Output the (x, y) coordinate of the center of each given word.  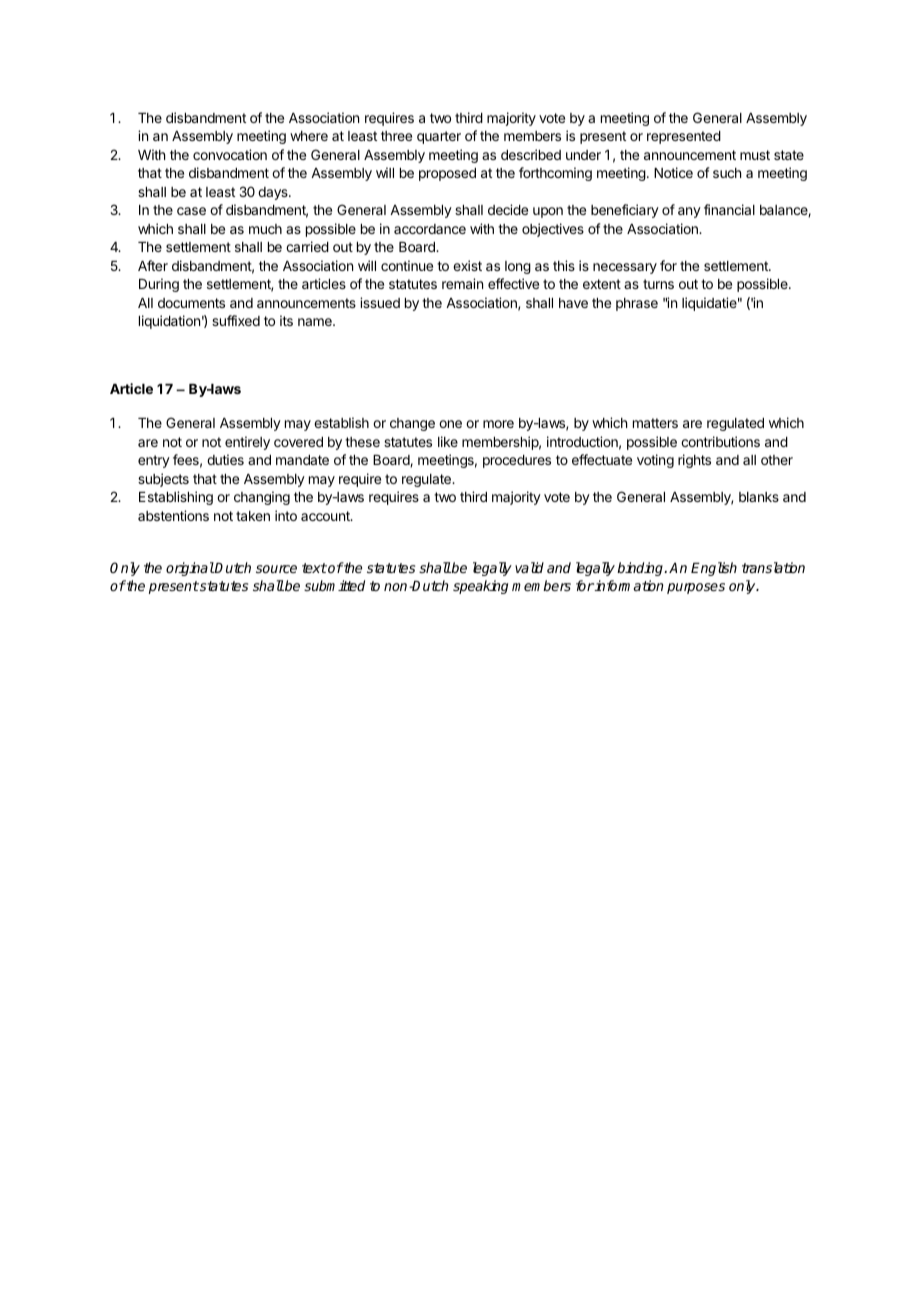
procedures (517, 461)
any (689, 212)
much (265, 229)
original (190, 569)
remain (462, 283)
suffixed (236, 320)
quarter (439, 137)
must (755, 155)
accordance (430, 229)
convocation (230, 154)
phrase (637, 304)
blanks (759, 497)
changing (262, 498)
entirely (247, 443)
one (450, 424)
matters (655, 423)
